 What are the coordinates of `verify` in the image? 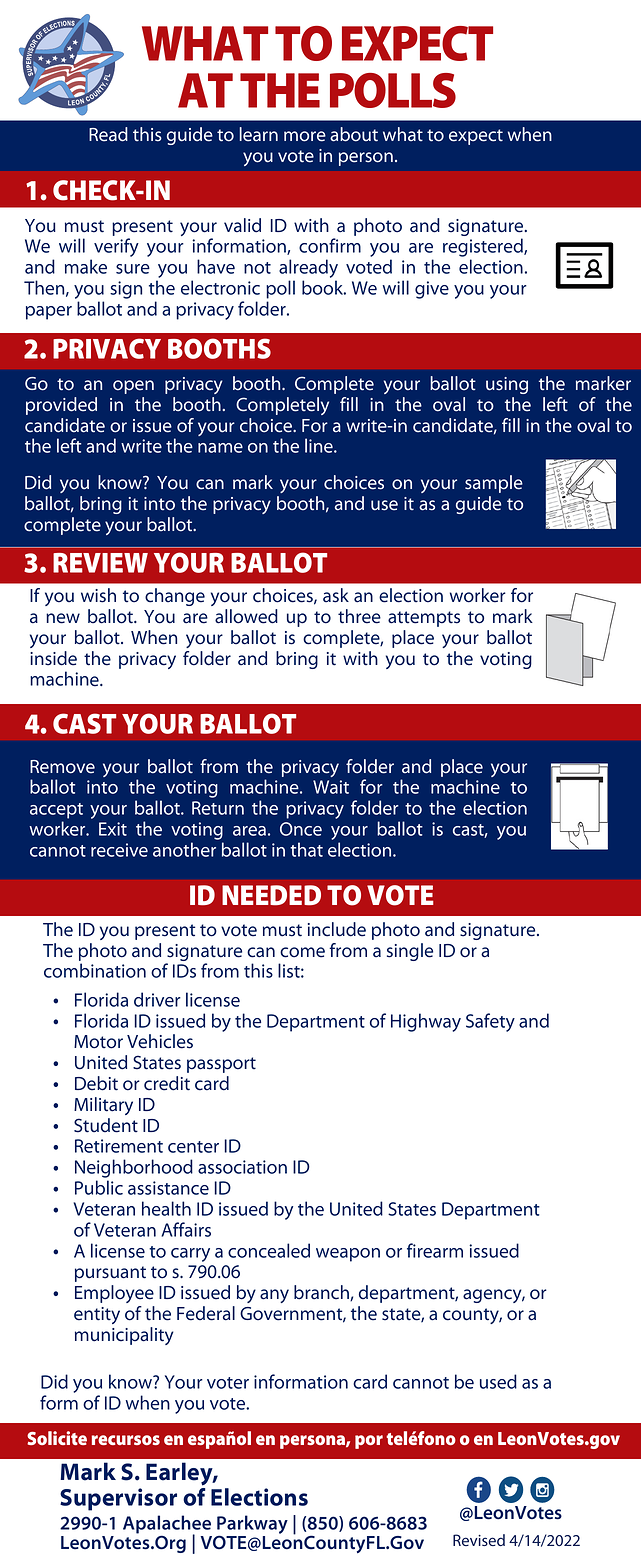 It's located at (116, 247).
